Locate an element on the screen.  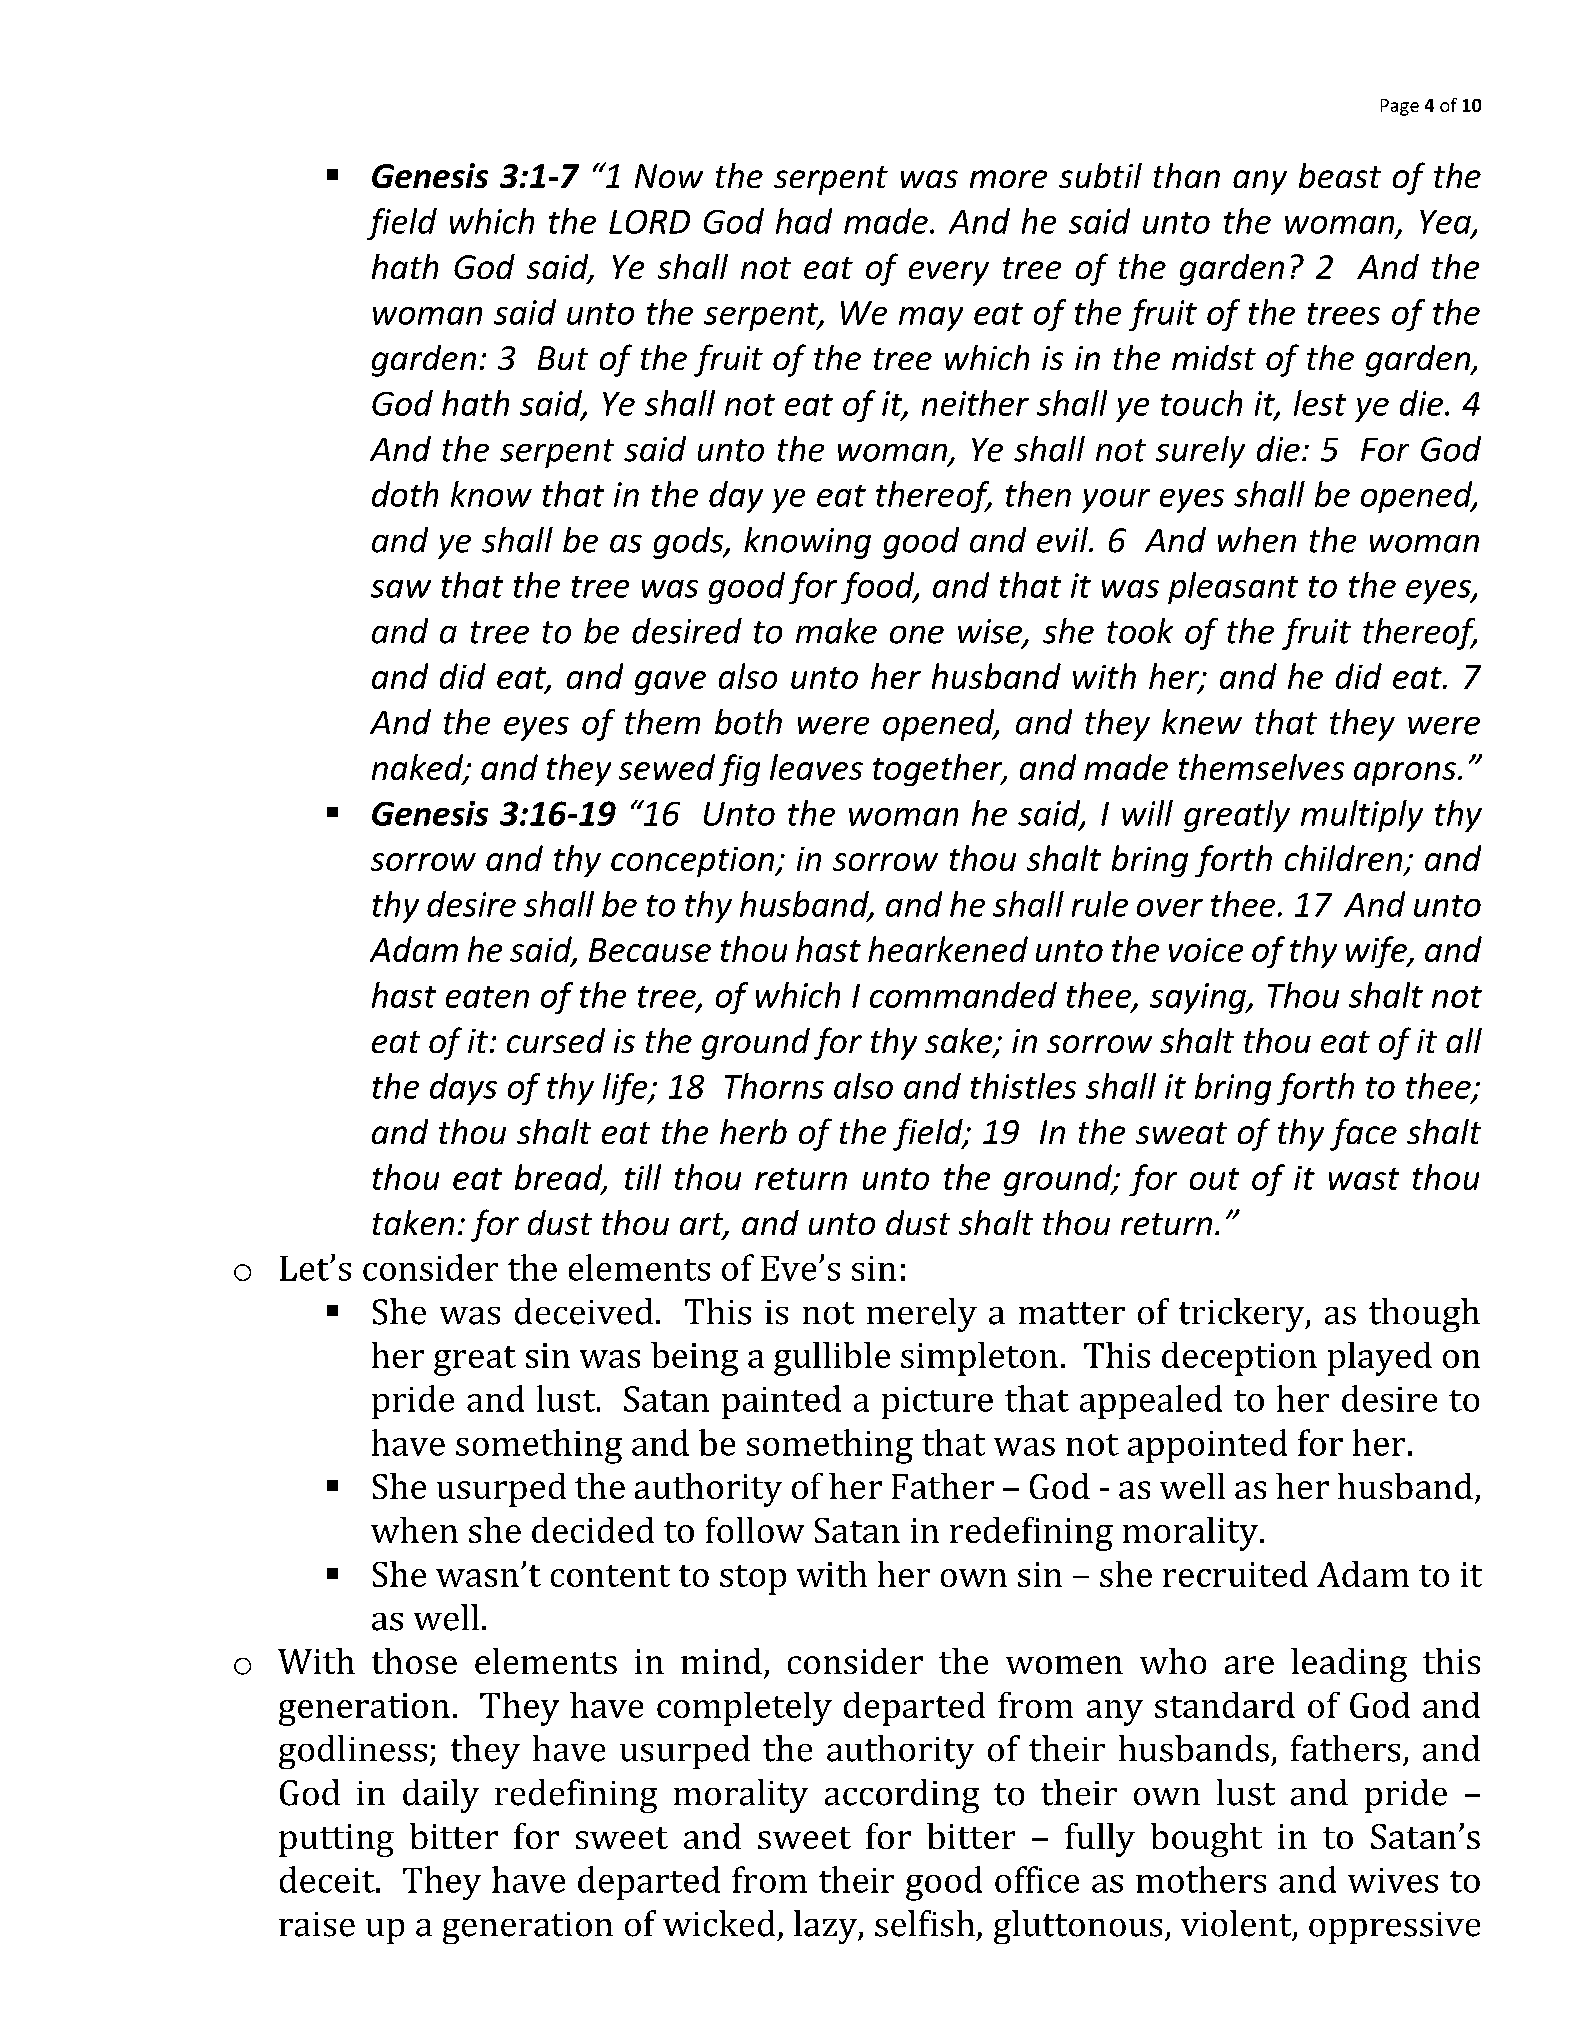
sake is located at coordinates (960, 1042).
